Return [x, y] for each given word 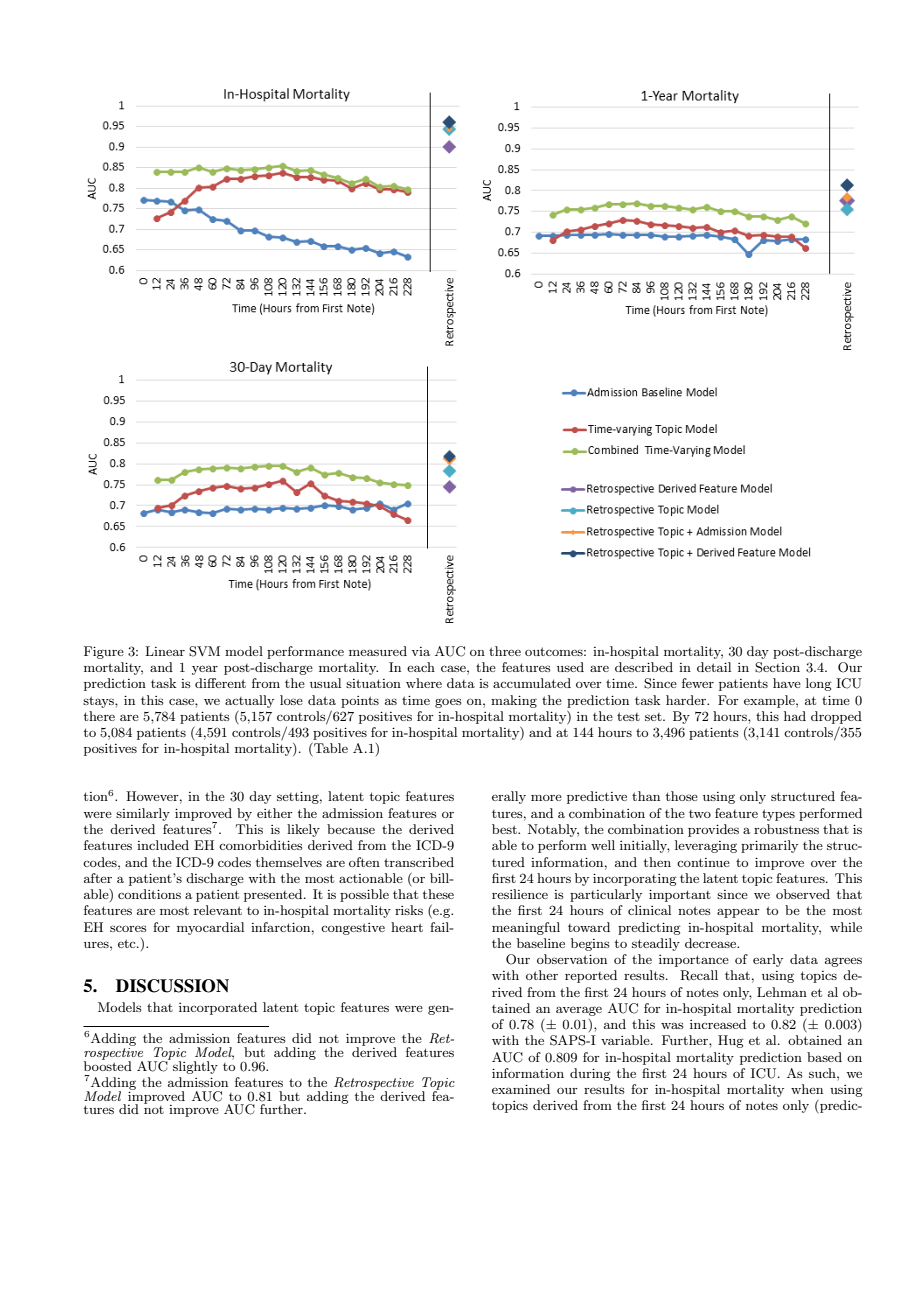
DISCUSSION [172, 986]
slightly [195, 1067]
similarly [143, 814]
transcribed [419, 862]
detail [714, 667]
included [163, 845]
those [682, 796]
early [768, 960]
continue [703, 862]
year [205, 670]
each [421, 667]
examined [521, 1089]
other [542, 975]
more [546, 798]
